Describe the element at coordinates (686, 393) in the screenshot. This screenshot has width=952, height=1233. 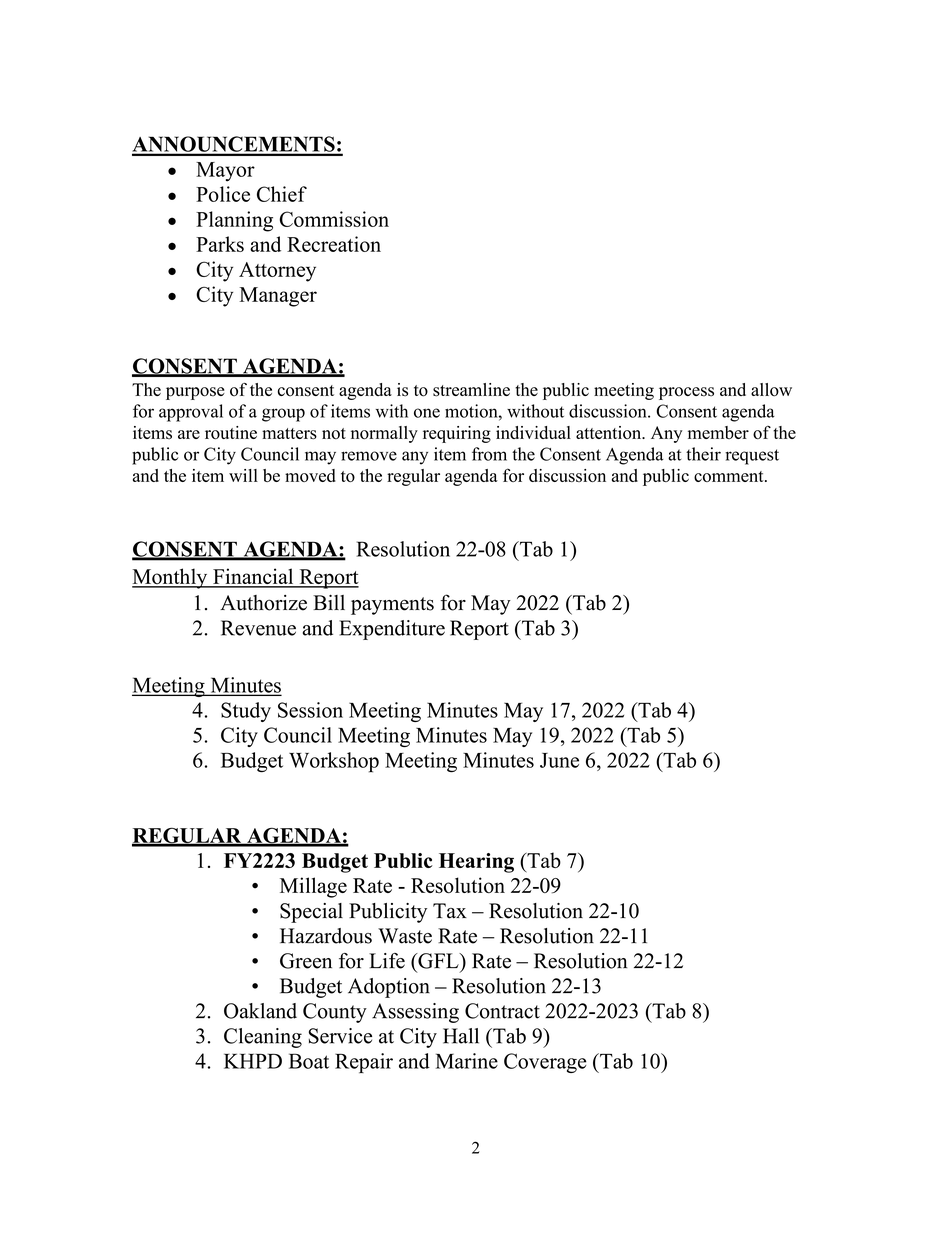
I see `process` at that location.
